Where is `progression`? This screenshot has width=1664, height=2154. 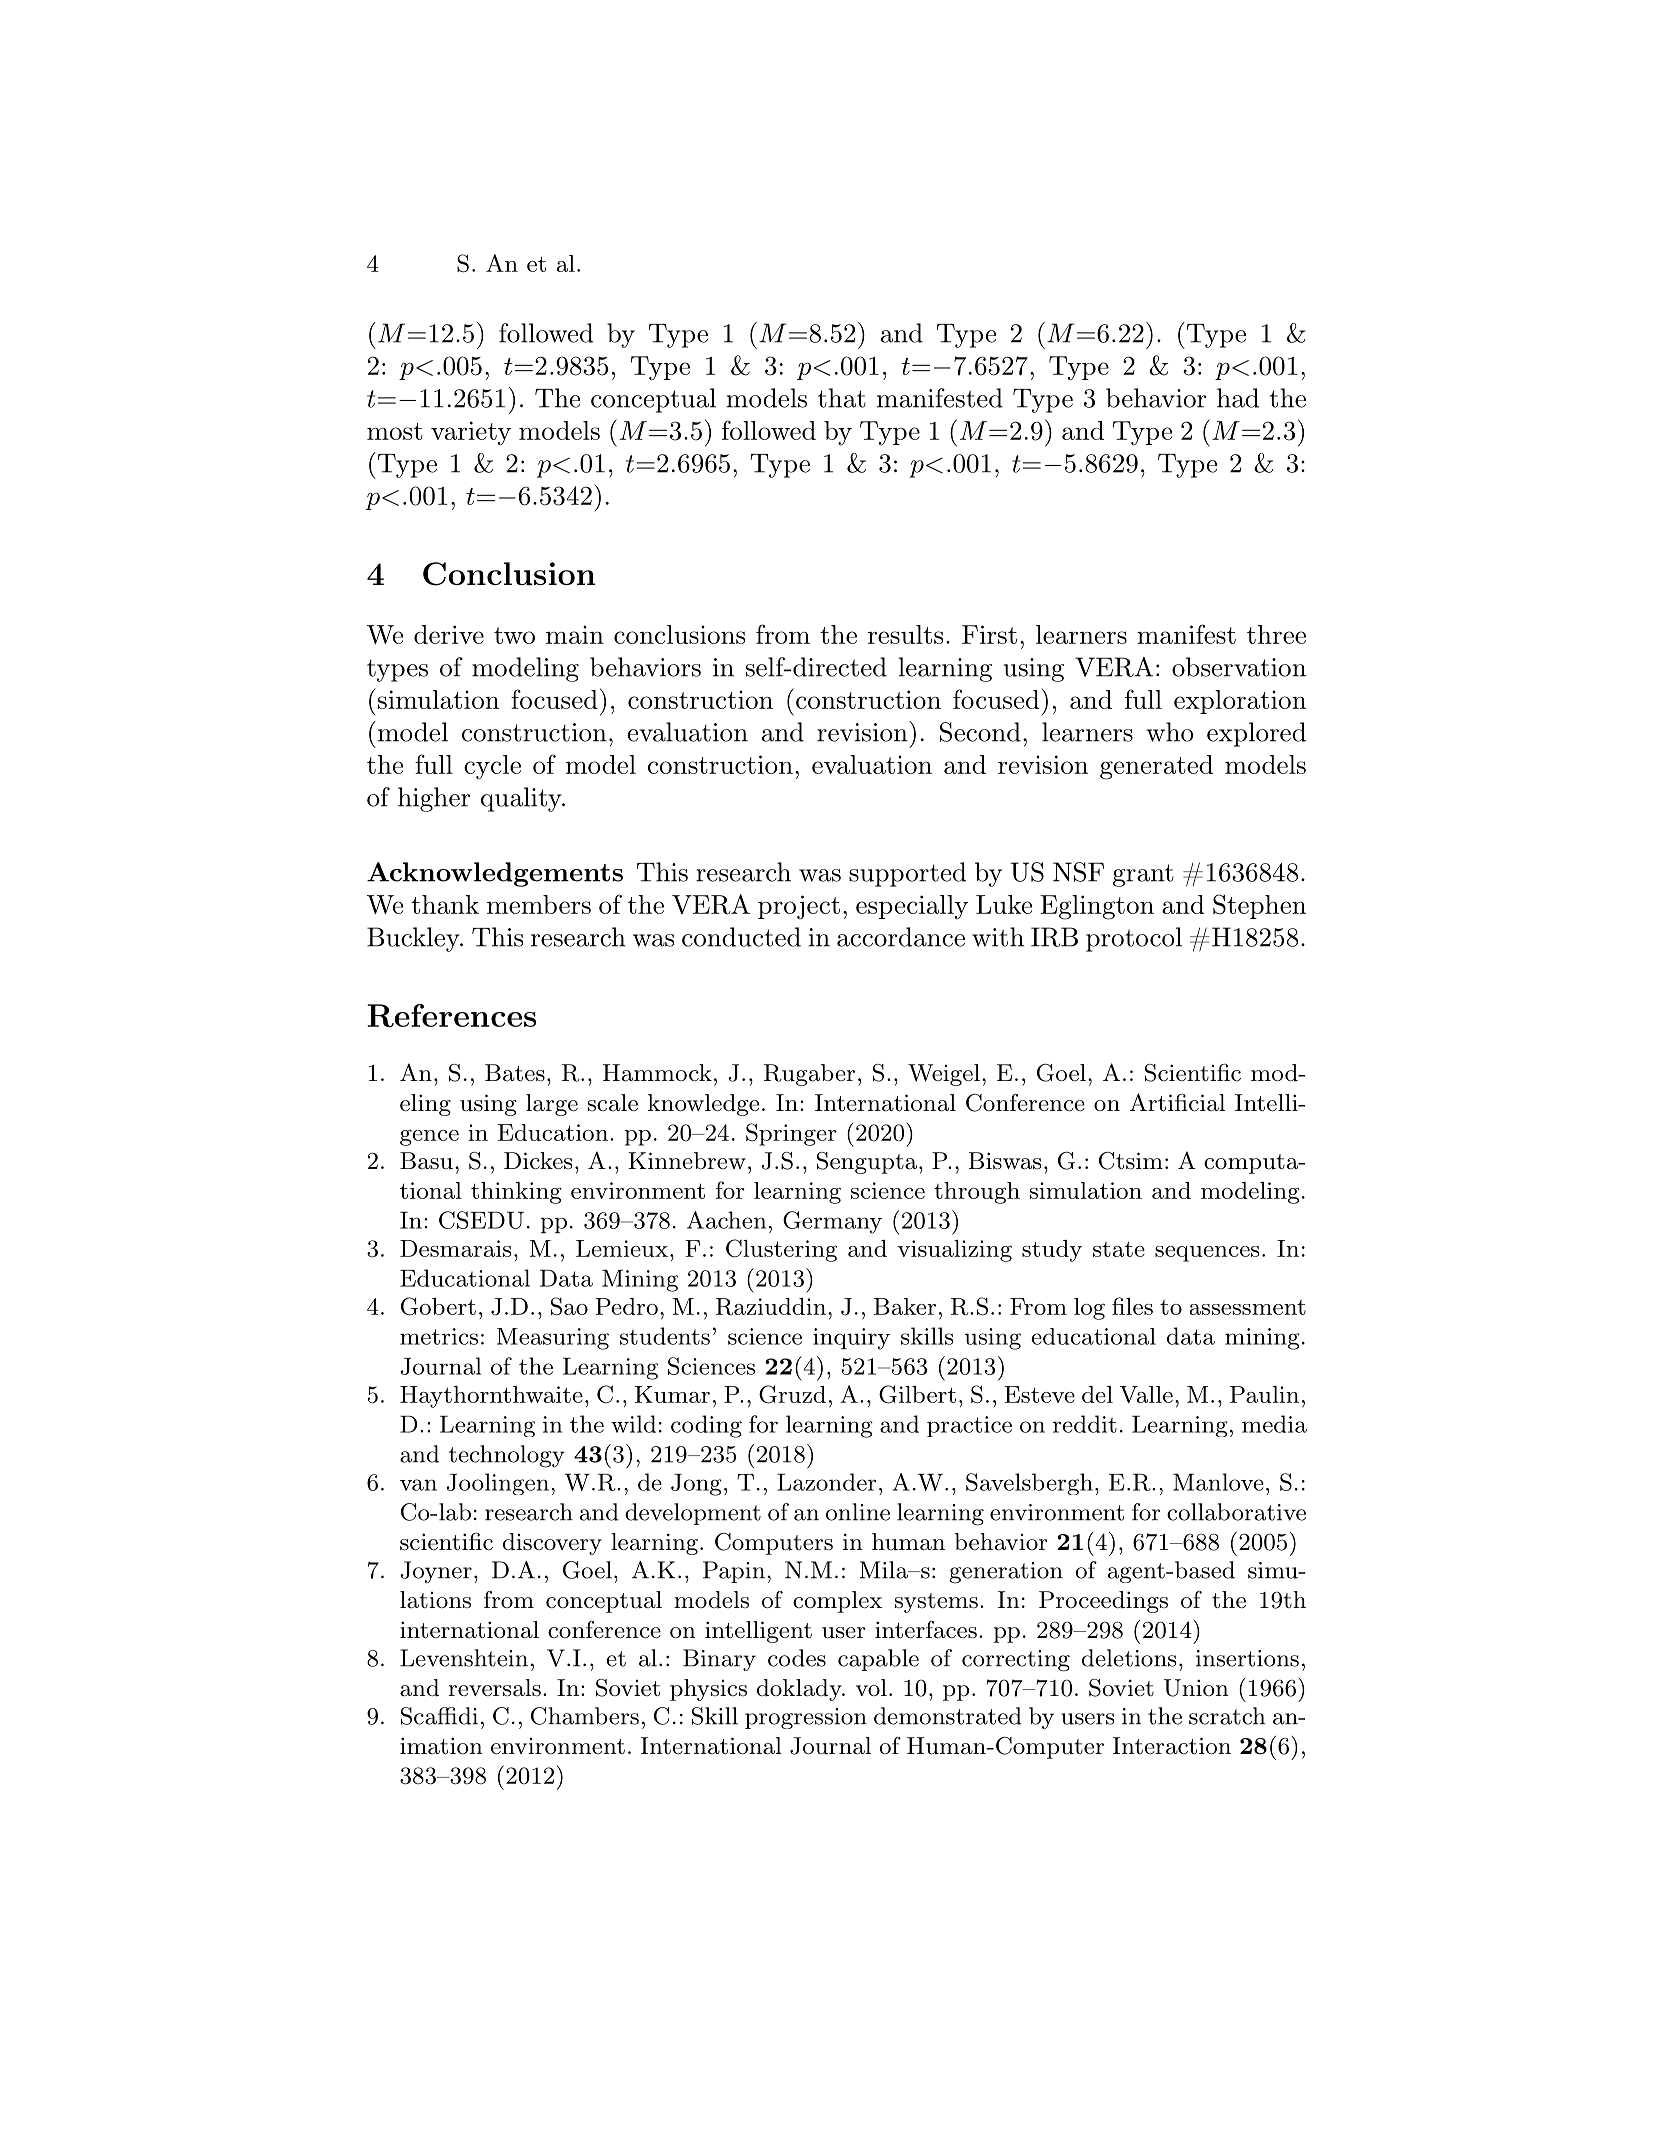 progression is located at coordinates (806, 1718).
